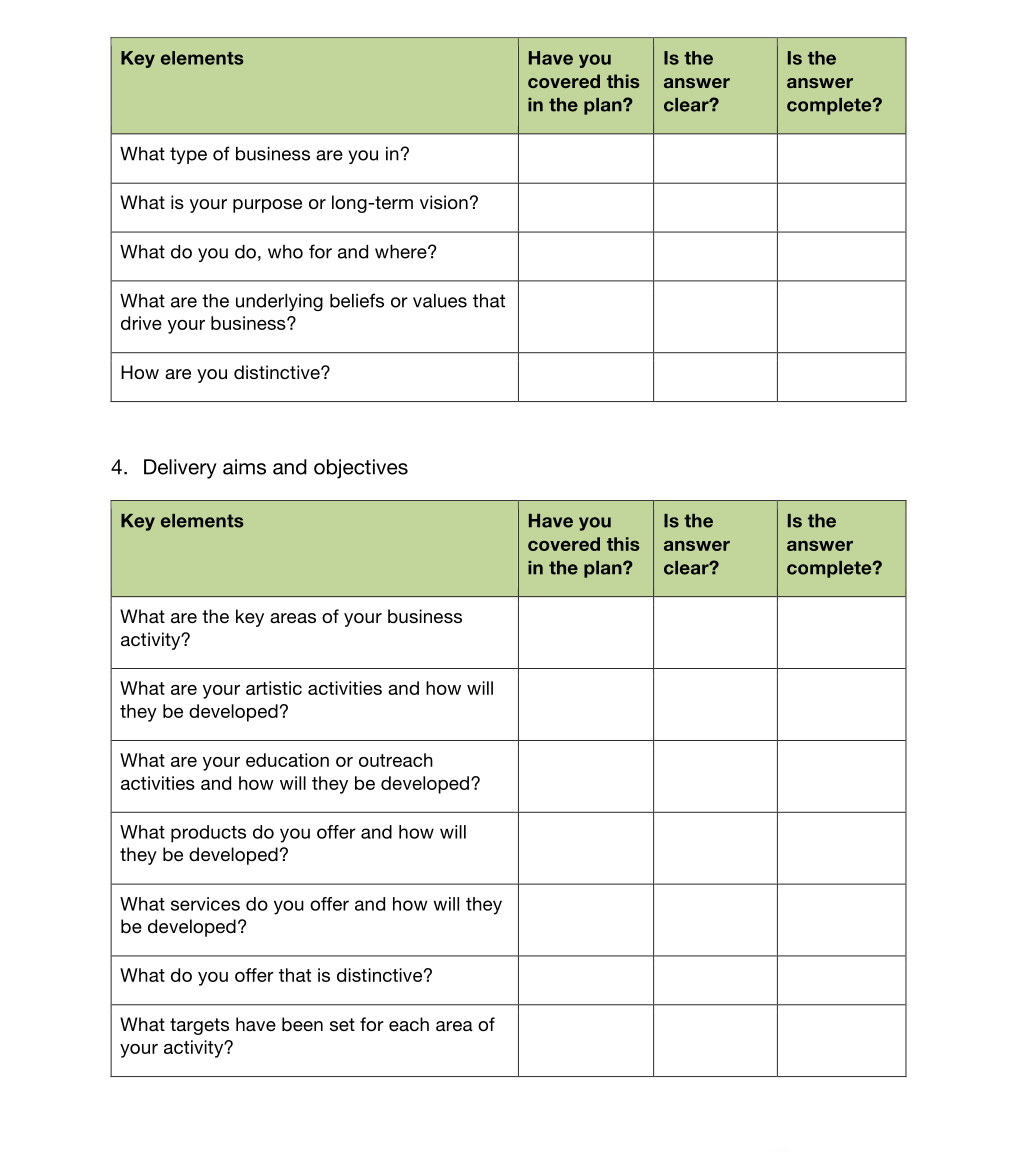 Image resolution: width=1036 pixels, height=1152 pixels. I want to click on set, so click(342, 1024).
